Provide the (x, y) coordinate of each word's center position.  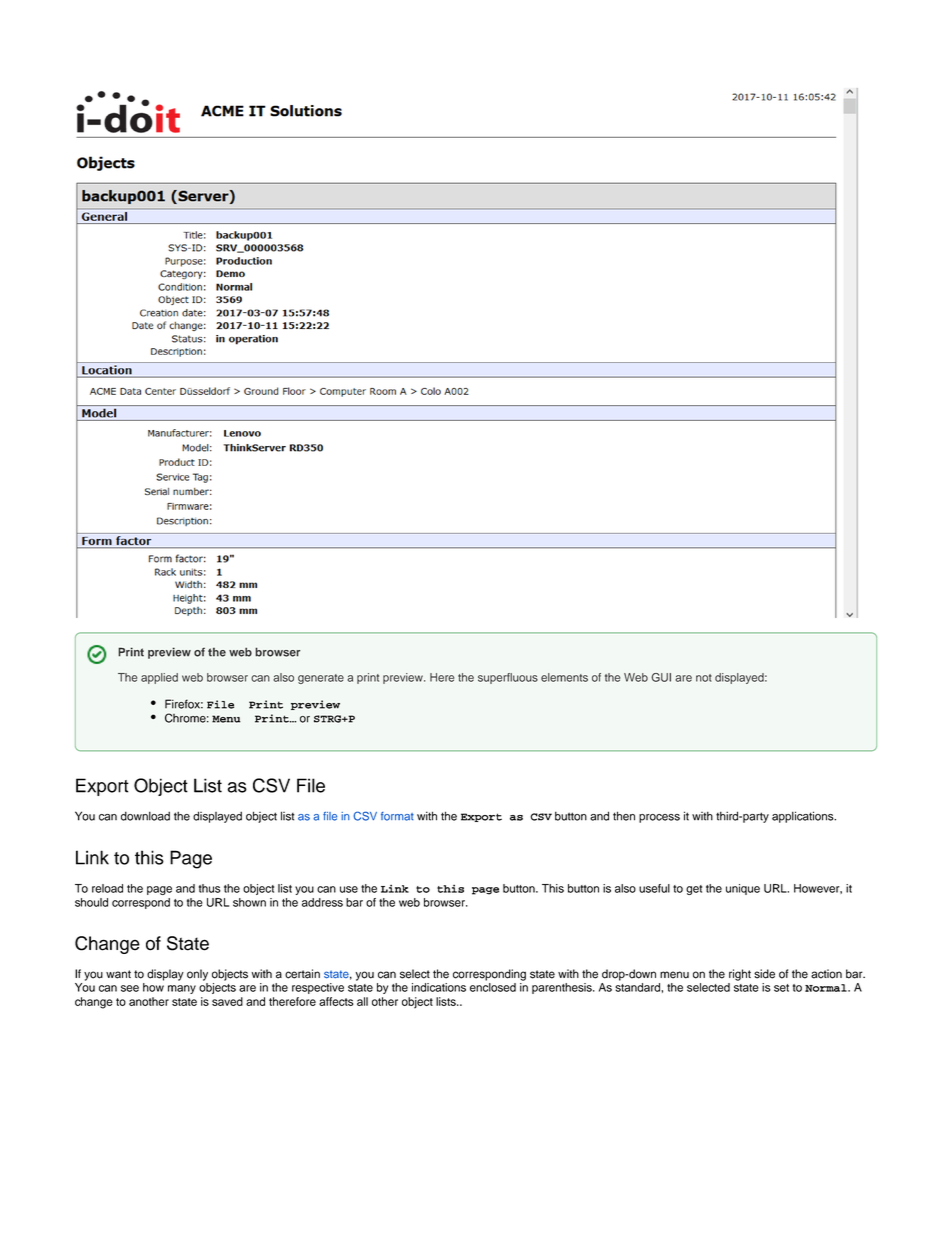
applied (159, 678)
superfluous (508, 678)
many (182, 989)
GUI (661, 677)
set (781, 988)
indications (439, 987)
